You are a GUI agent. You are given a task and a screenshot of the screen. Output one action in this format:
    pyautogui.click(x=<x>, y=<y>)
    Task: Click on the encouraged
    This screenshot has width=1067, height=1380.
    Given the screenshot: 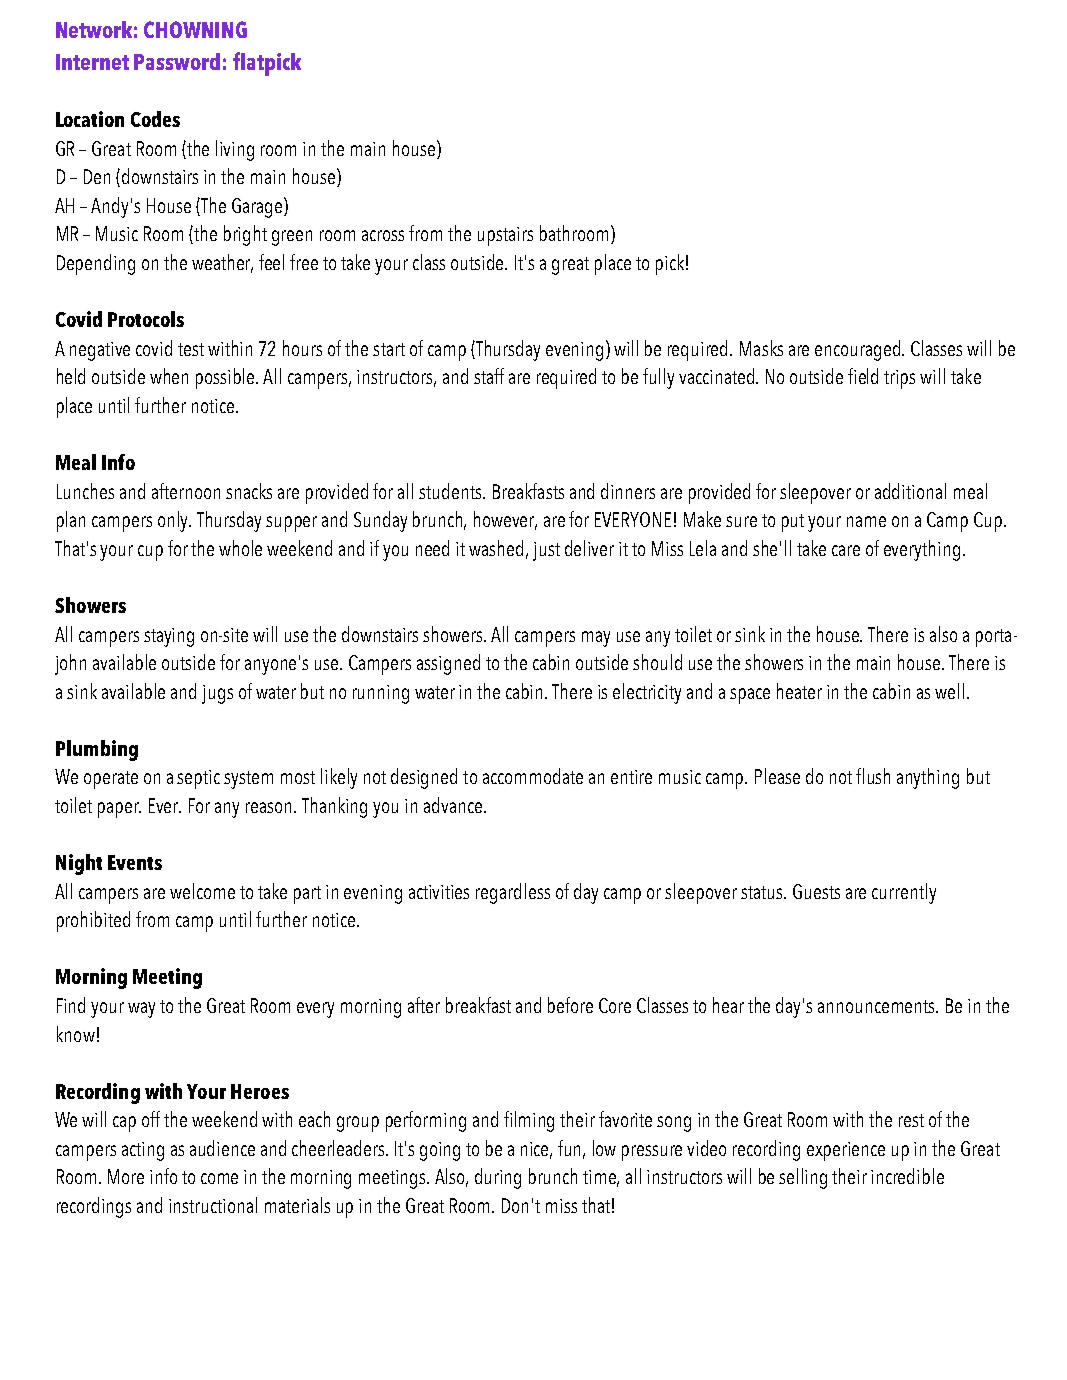 What is the action you would take?
    pyautogui.click(x=859, y=350)
